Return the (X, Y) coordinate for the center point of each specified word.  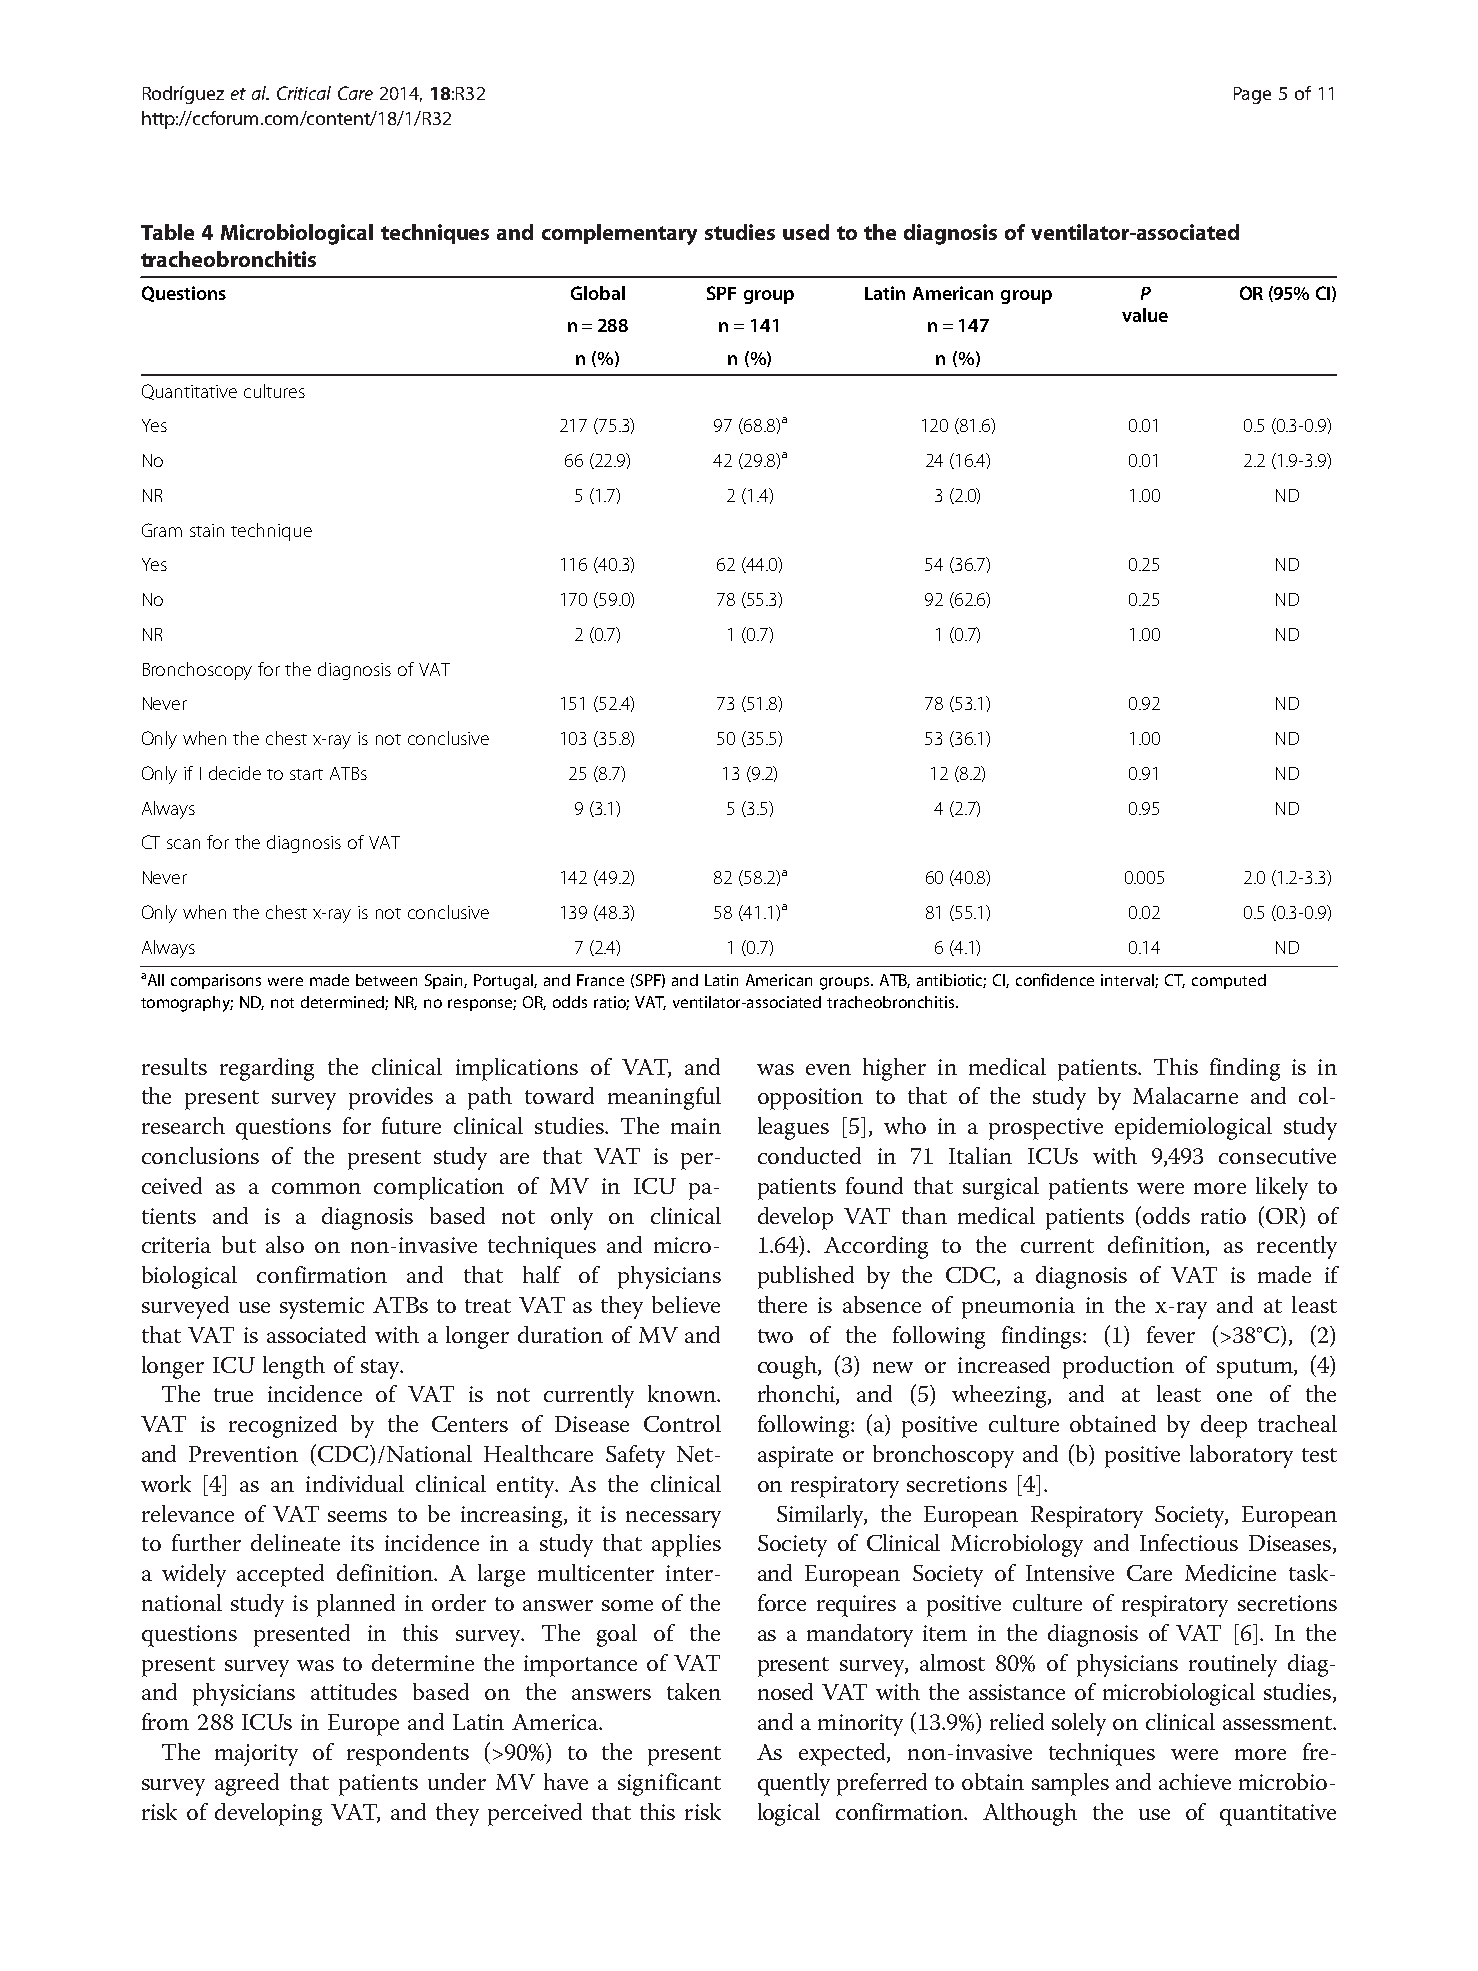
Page (1252, 95)
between (386, 980)
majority (256, 1755)
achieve (1195, 1781)
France (600, 980)
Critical (304, 93)
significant (669, 1784)
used (806, 232)
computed (1229, 981)
